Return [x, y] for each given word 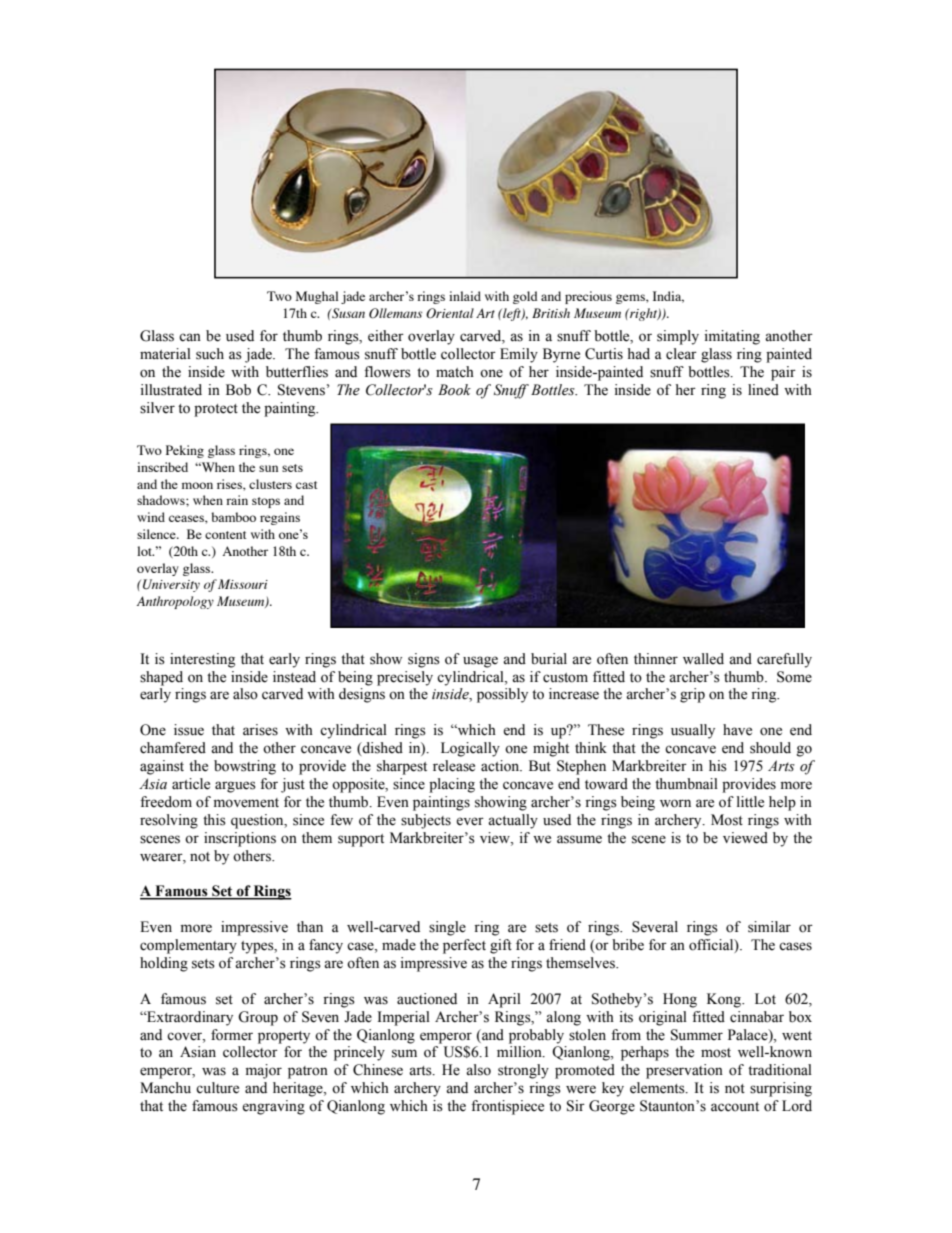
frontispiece [507, 1107]
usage [480, 662]
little [750, 802]
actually [513, 821]
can [190, 337]
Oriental [450, 313]
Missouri [243, 584]
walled [703, 659]
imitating [732, 337]
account [735, 1107]
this [214, 820]
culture [217, 1088]
